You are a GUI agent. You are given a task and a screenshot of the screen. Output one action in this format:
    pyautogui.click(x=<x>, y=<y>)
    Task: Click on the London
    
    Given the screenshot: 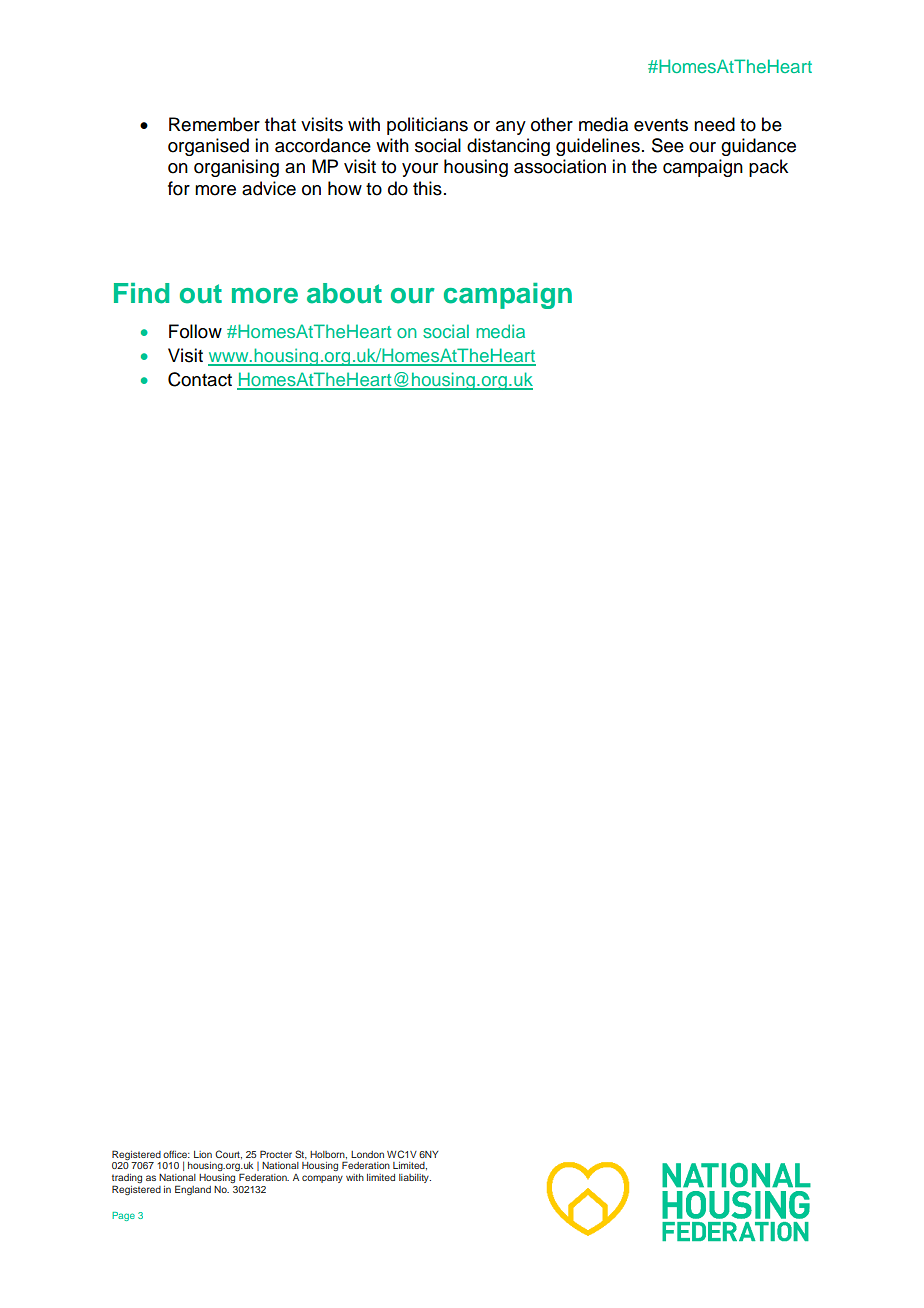 What is the action you would take?
    pyautogui.click(x=367, y=1154)
